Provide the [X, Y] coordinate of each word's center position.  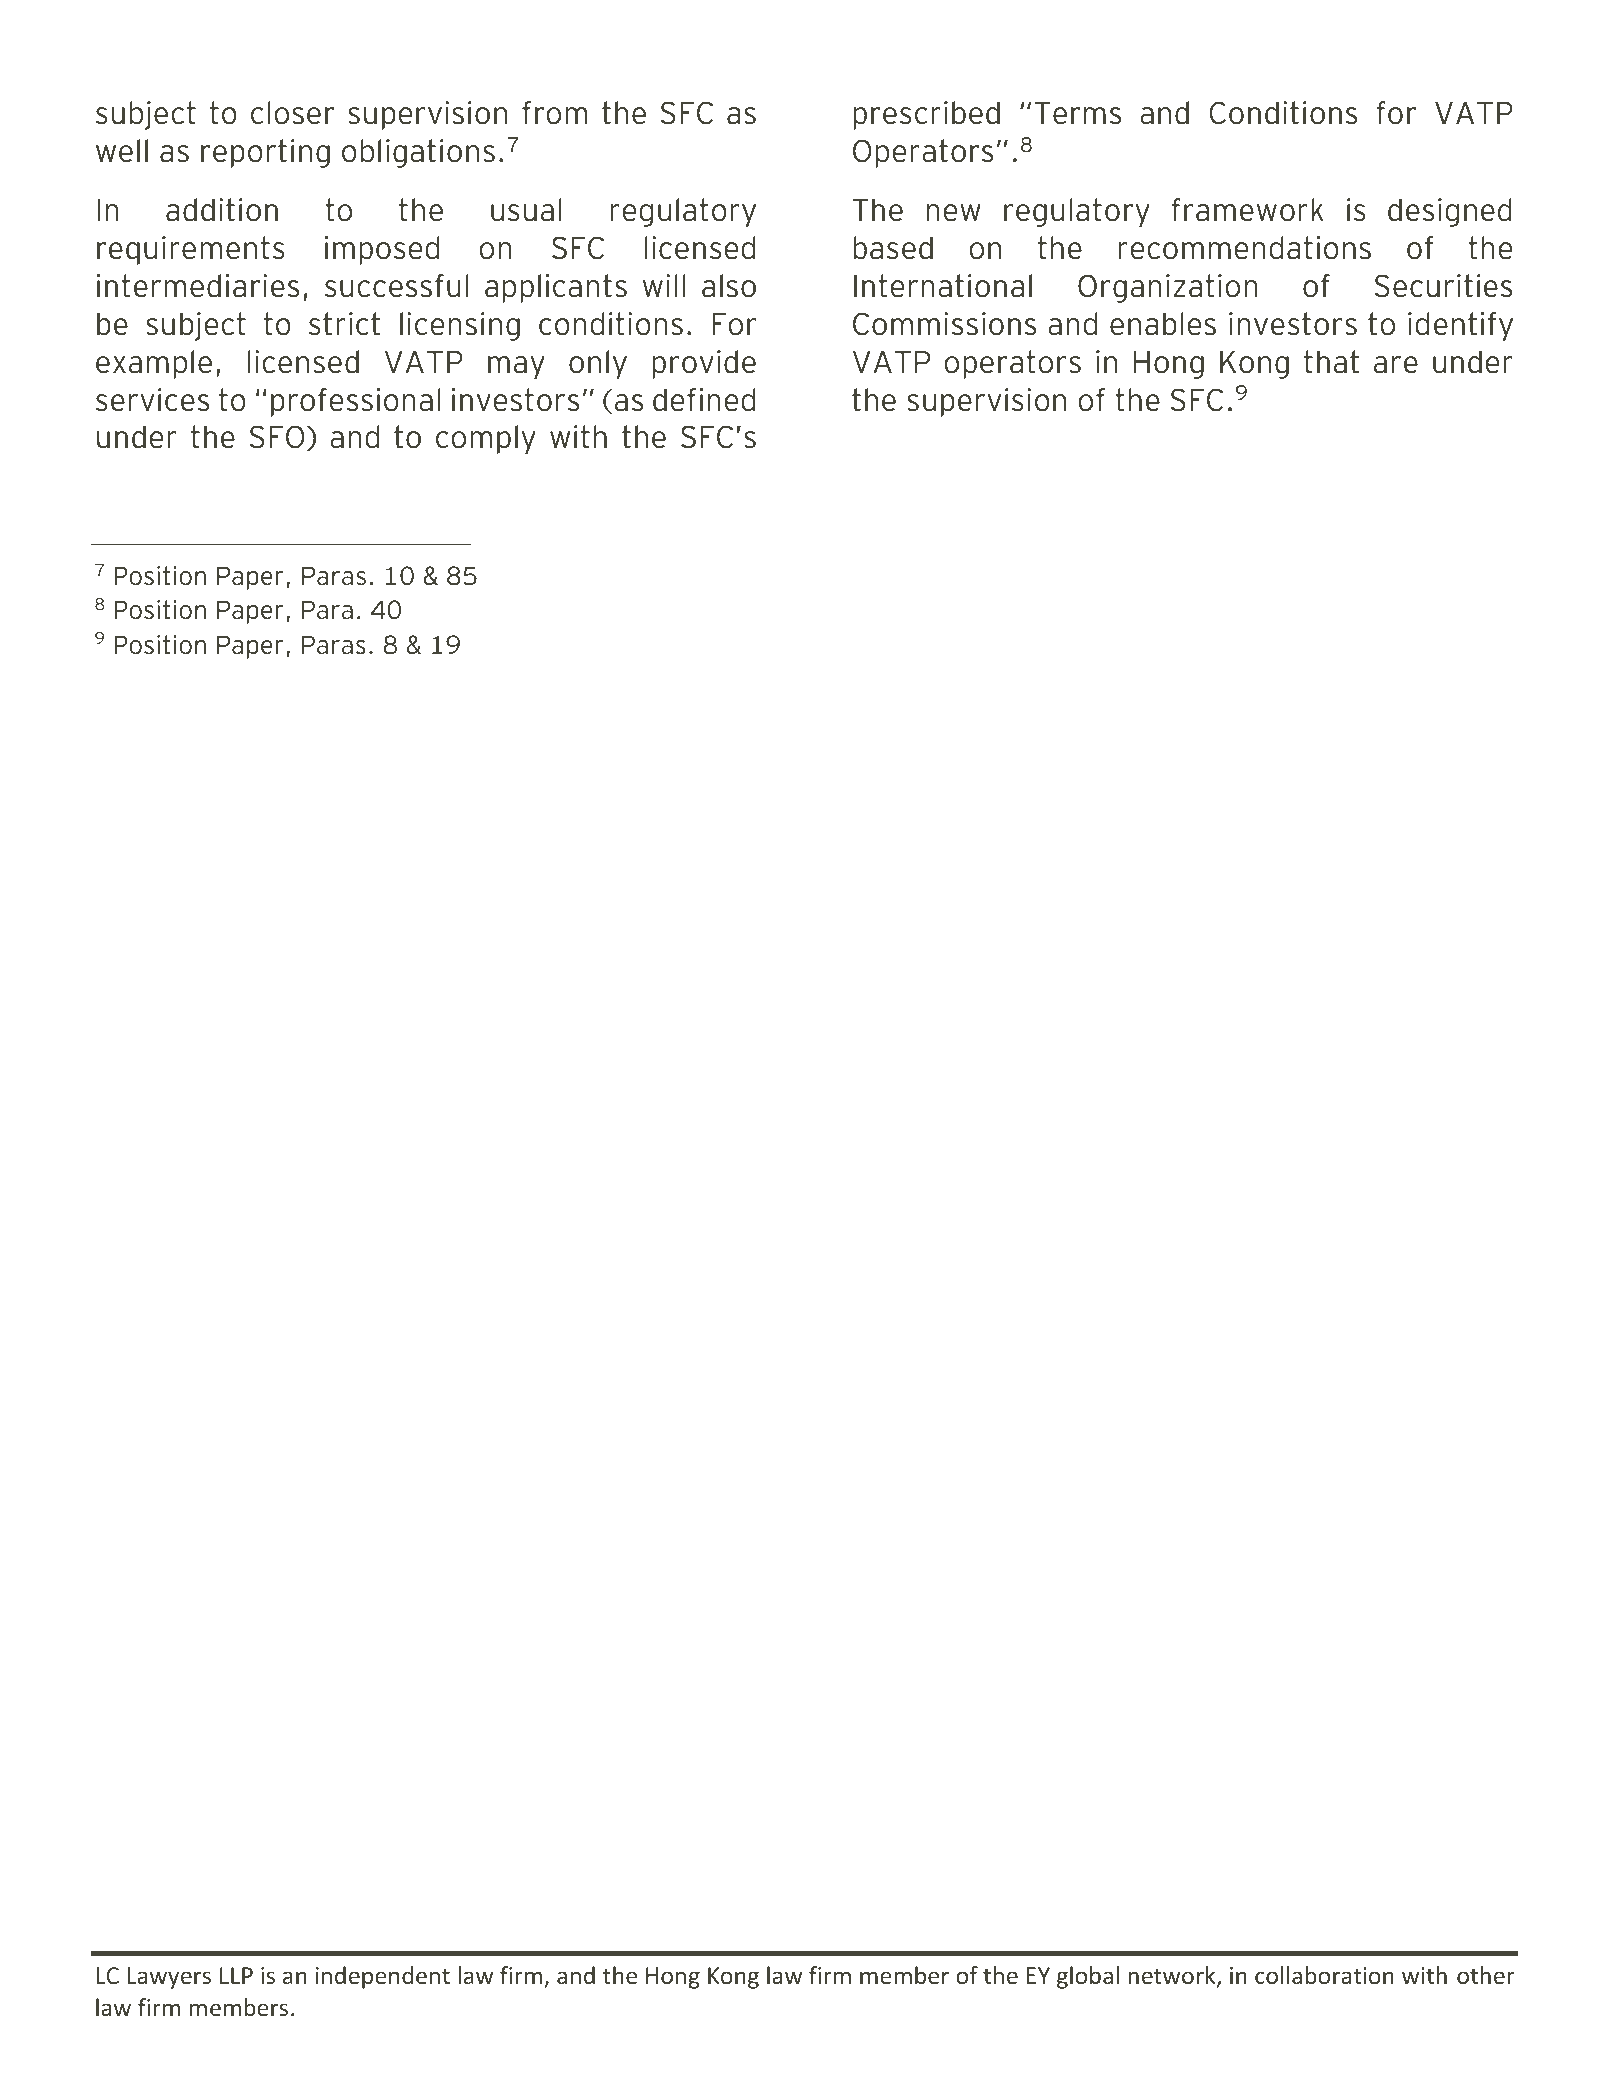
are [1396, 365]
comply [486, 439]
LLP [236, 1975]
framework [1247, 210]
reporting [265, 153]
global [1088, 1977]
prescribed [926, 115]
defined [704, 400]
